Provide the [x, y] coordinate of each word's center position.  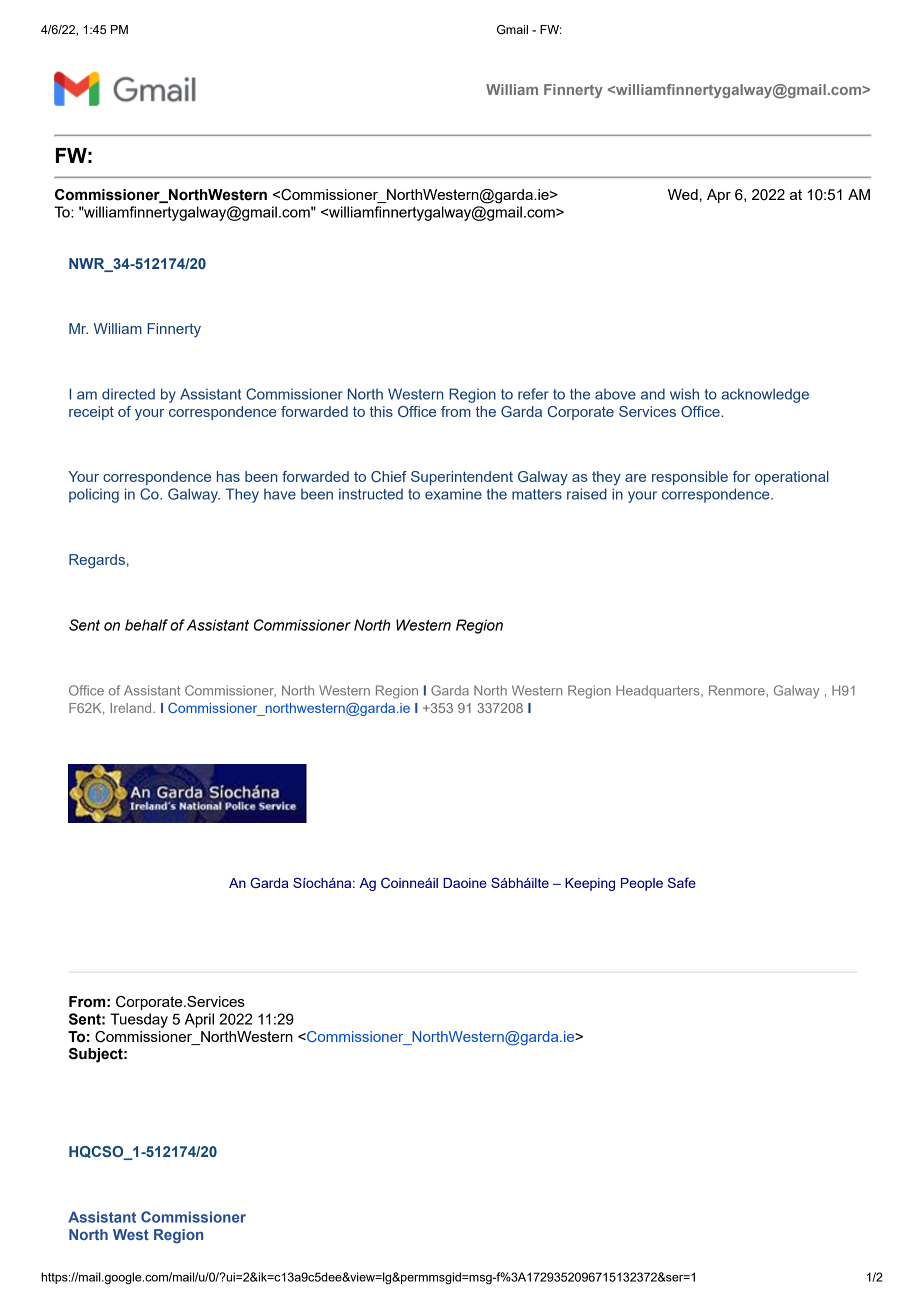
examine [453, 494]
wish [684, 394]
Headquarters [659, 691]
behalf [146, 625]
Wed [683, 194]
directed [128, 394]
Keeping [590, 884]
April [199, 1020]
